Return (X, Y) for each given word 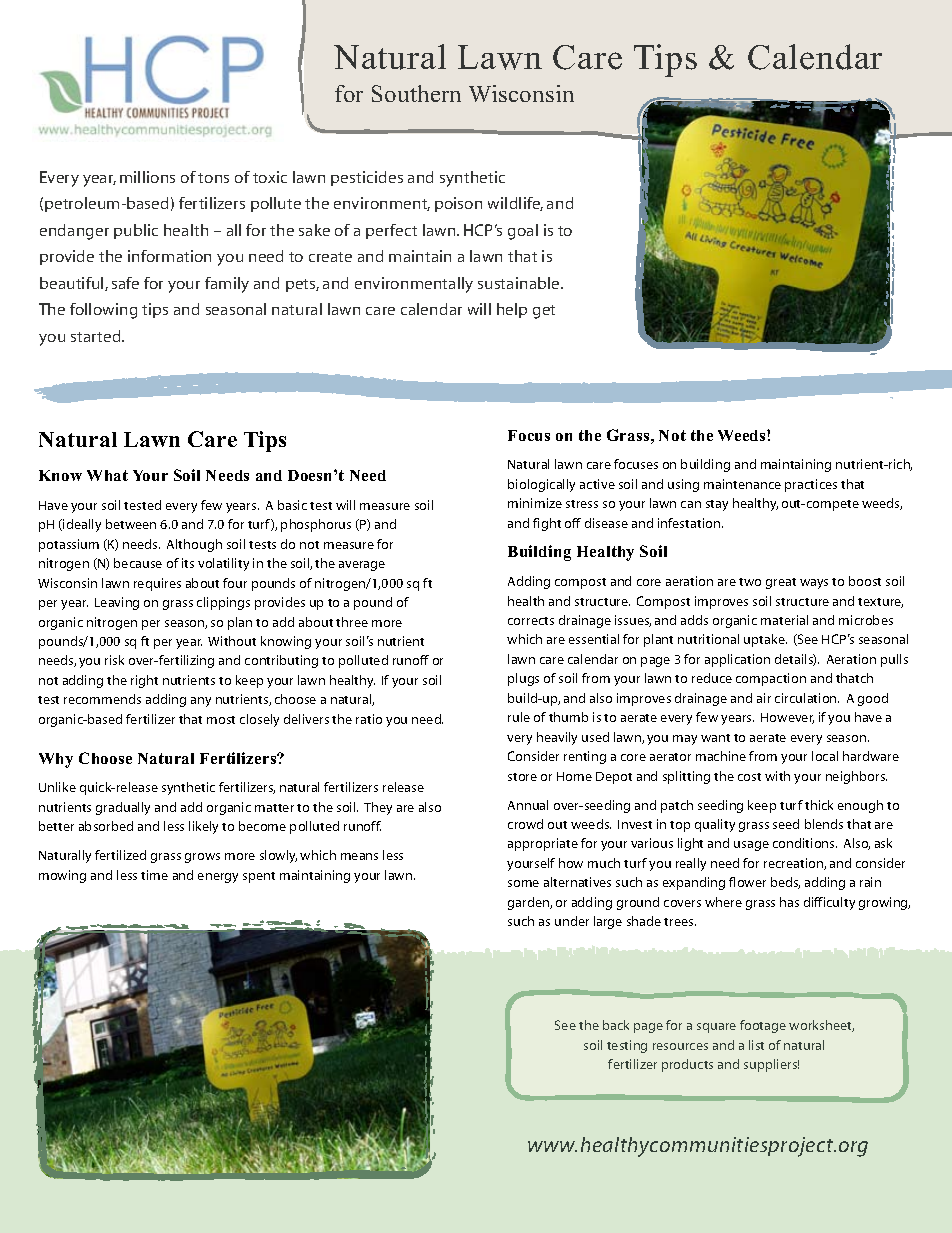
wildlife (515, 204)
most (221, 720)
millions (147, 177)
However (787, 718)
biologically (541, 485)
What (107, 475)
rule (519, 717)
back (616, 1025)
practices (811, 485)
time (154, 875)
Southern (416, 93)
